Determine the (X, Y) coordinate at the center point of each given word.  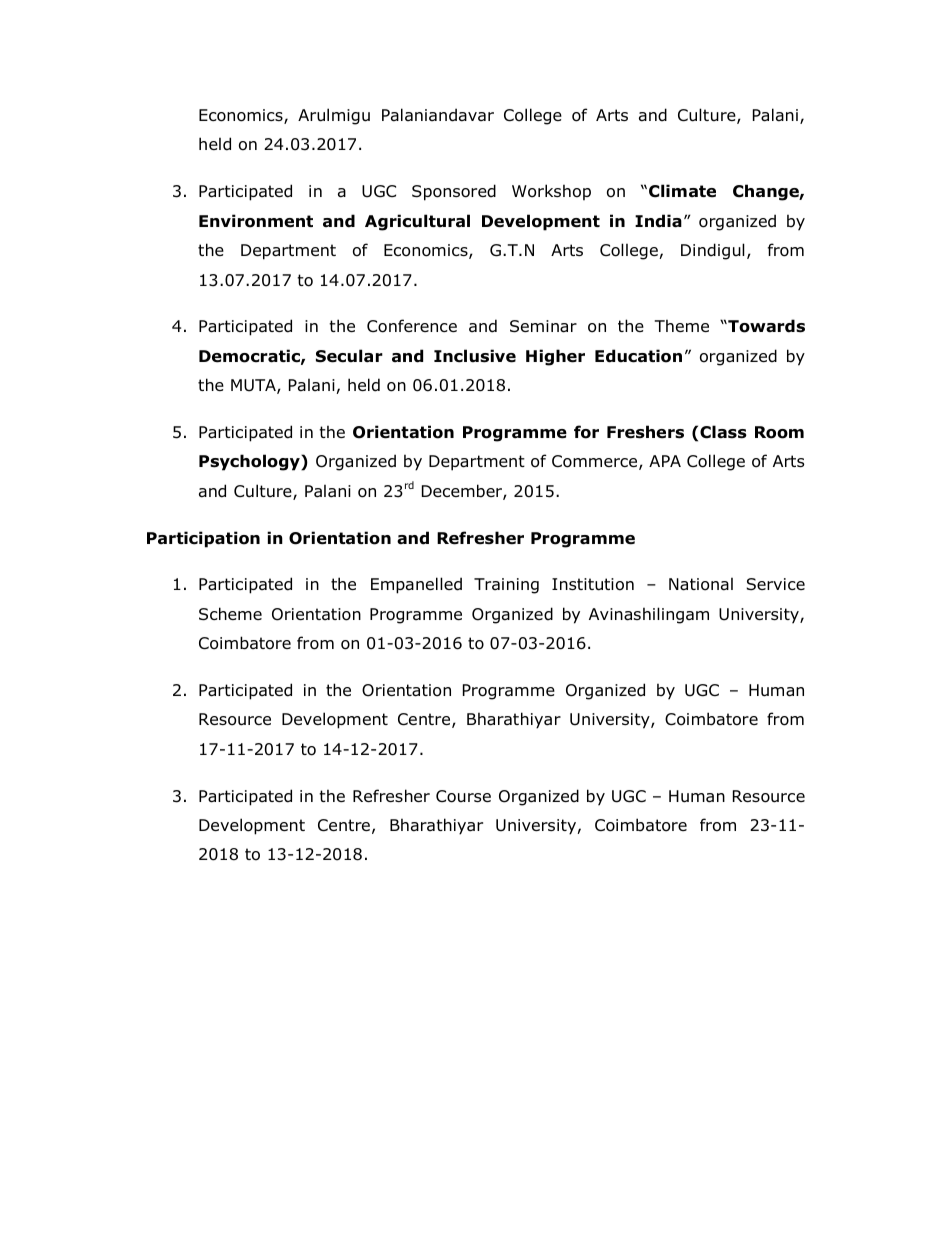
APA (665, 461)
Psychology (250, 462)
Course (463, 796)
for (586, 432)
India (658, 221)
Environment (256, 221)
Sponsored (454, 192)
